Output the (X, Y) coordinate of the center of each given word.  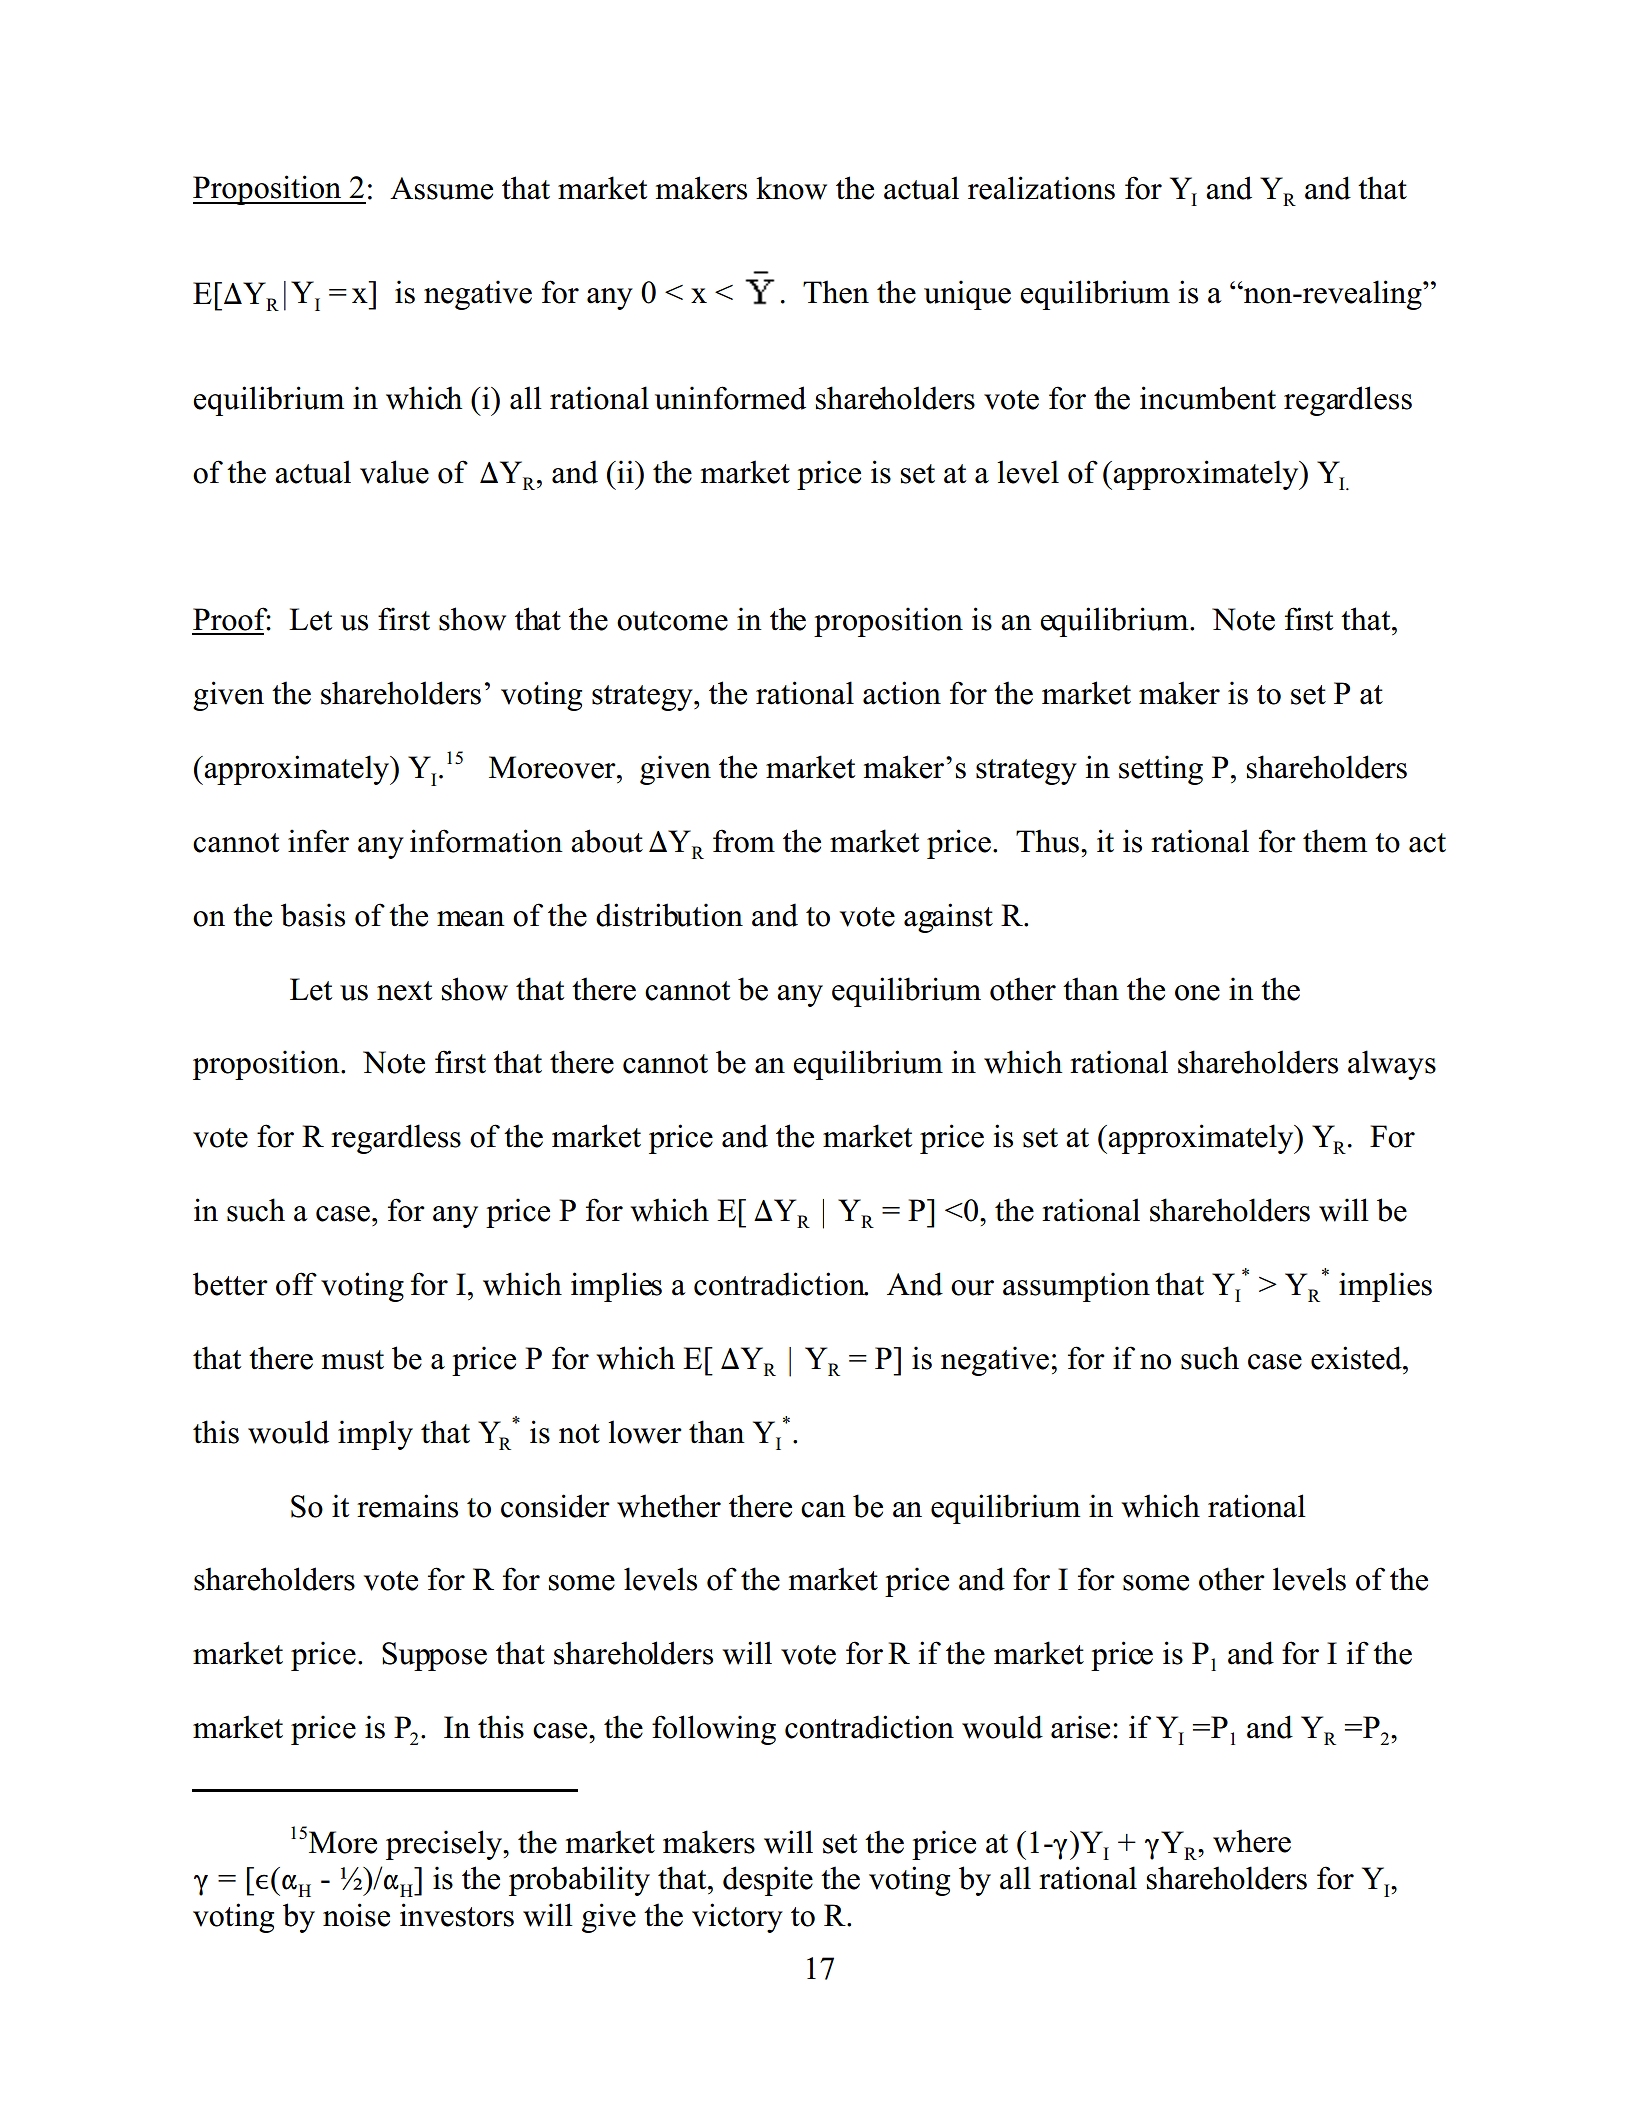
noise (356, 1915)
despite (768, 1881)
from (744, 841)
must (353, 1360)
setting (1161, 770)
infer (318, 841)
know (791, 188)
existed (1357, 1358)
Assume (441, 188)
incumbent (1208, 398)
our (972, 1288)
